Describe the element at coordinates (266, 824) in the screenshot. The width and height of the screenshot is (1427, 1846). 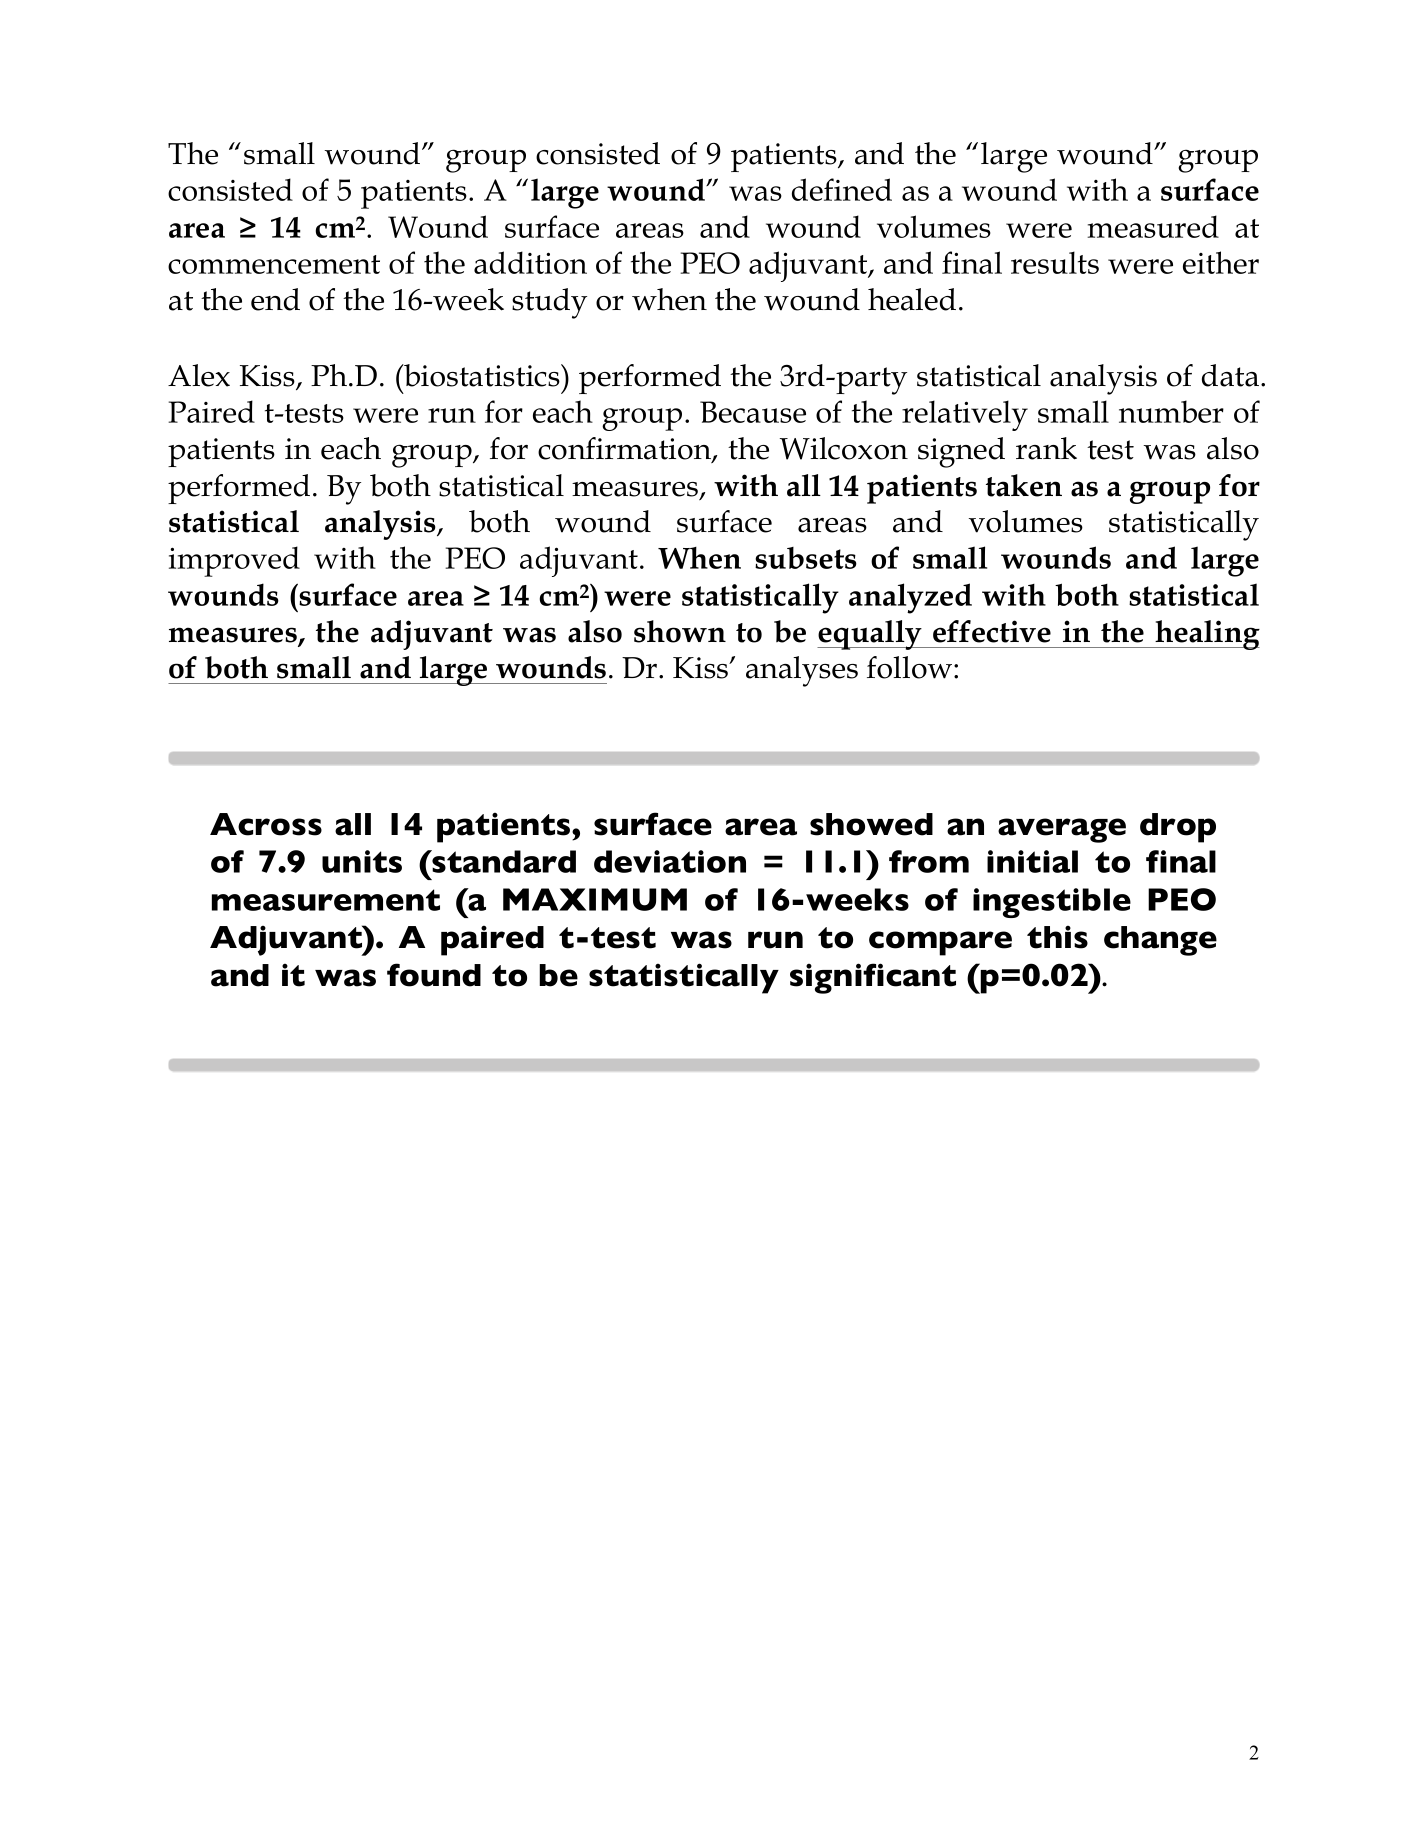
I see `Across` at that location.
